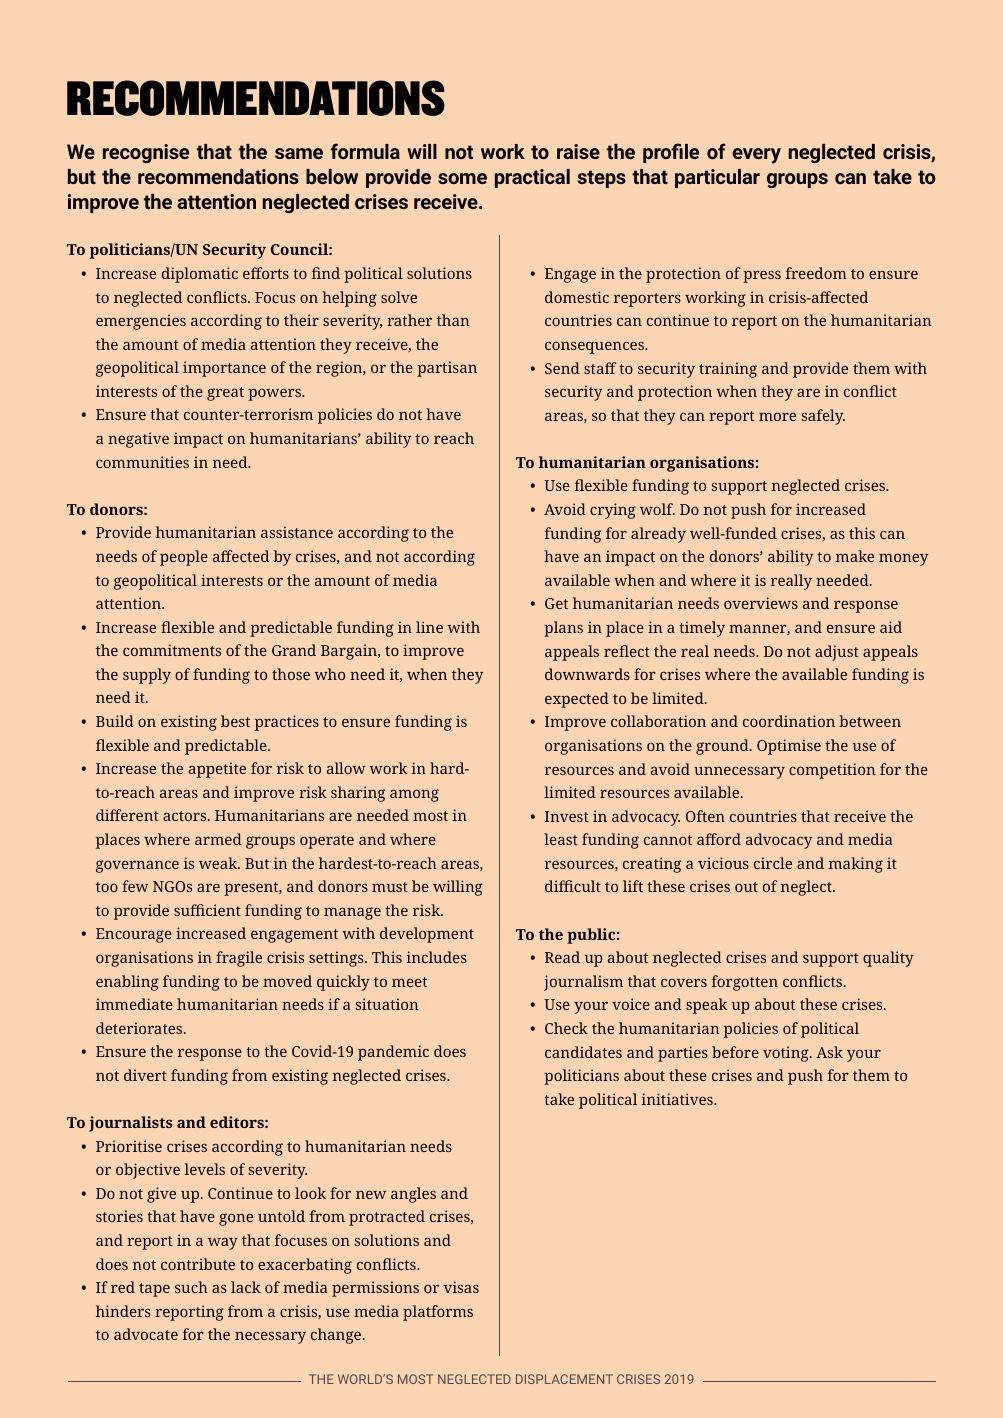  Describe the element at coordinates (146, 153) in the page. I see `recognise` at that location.
